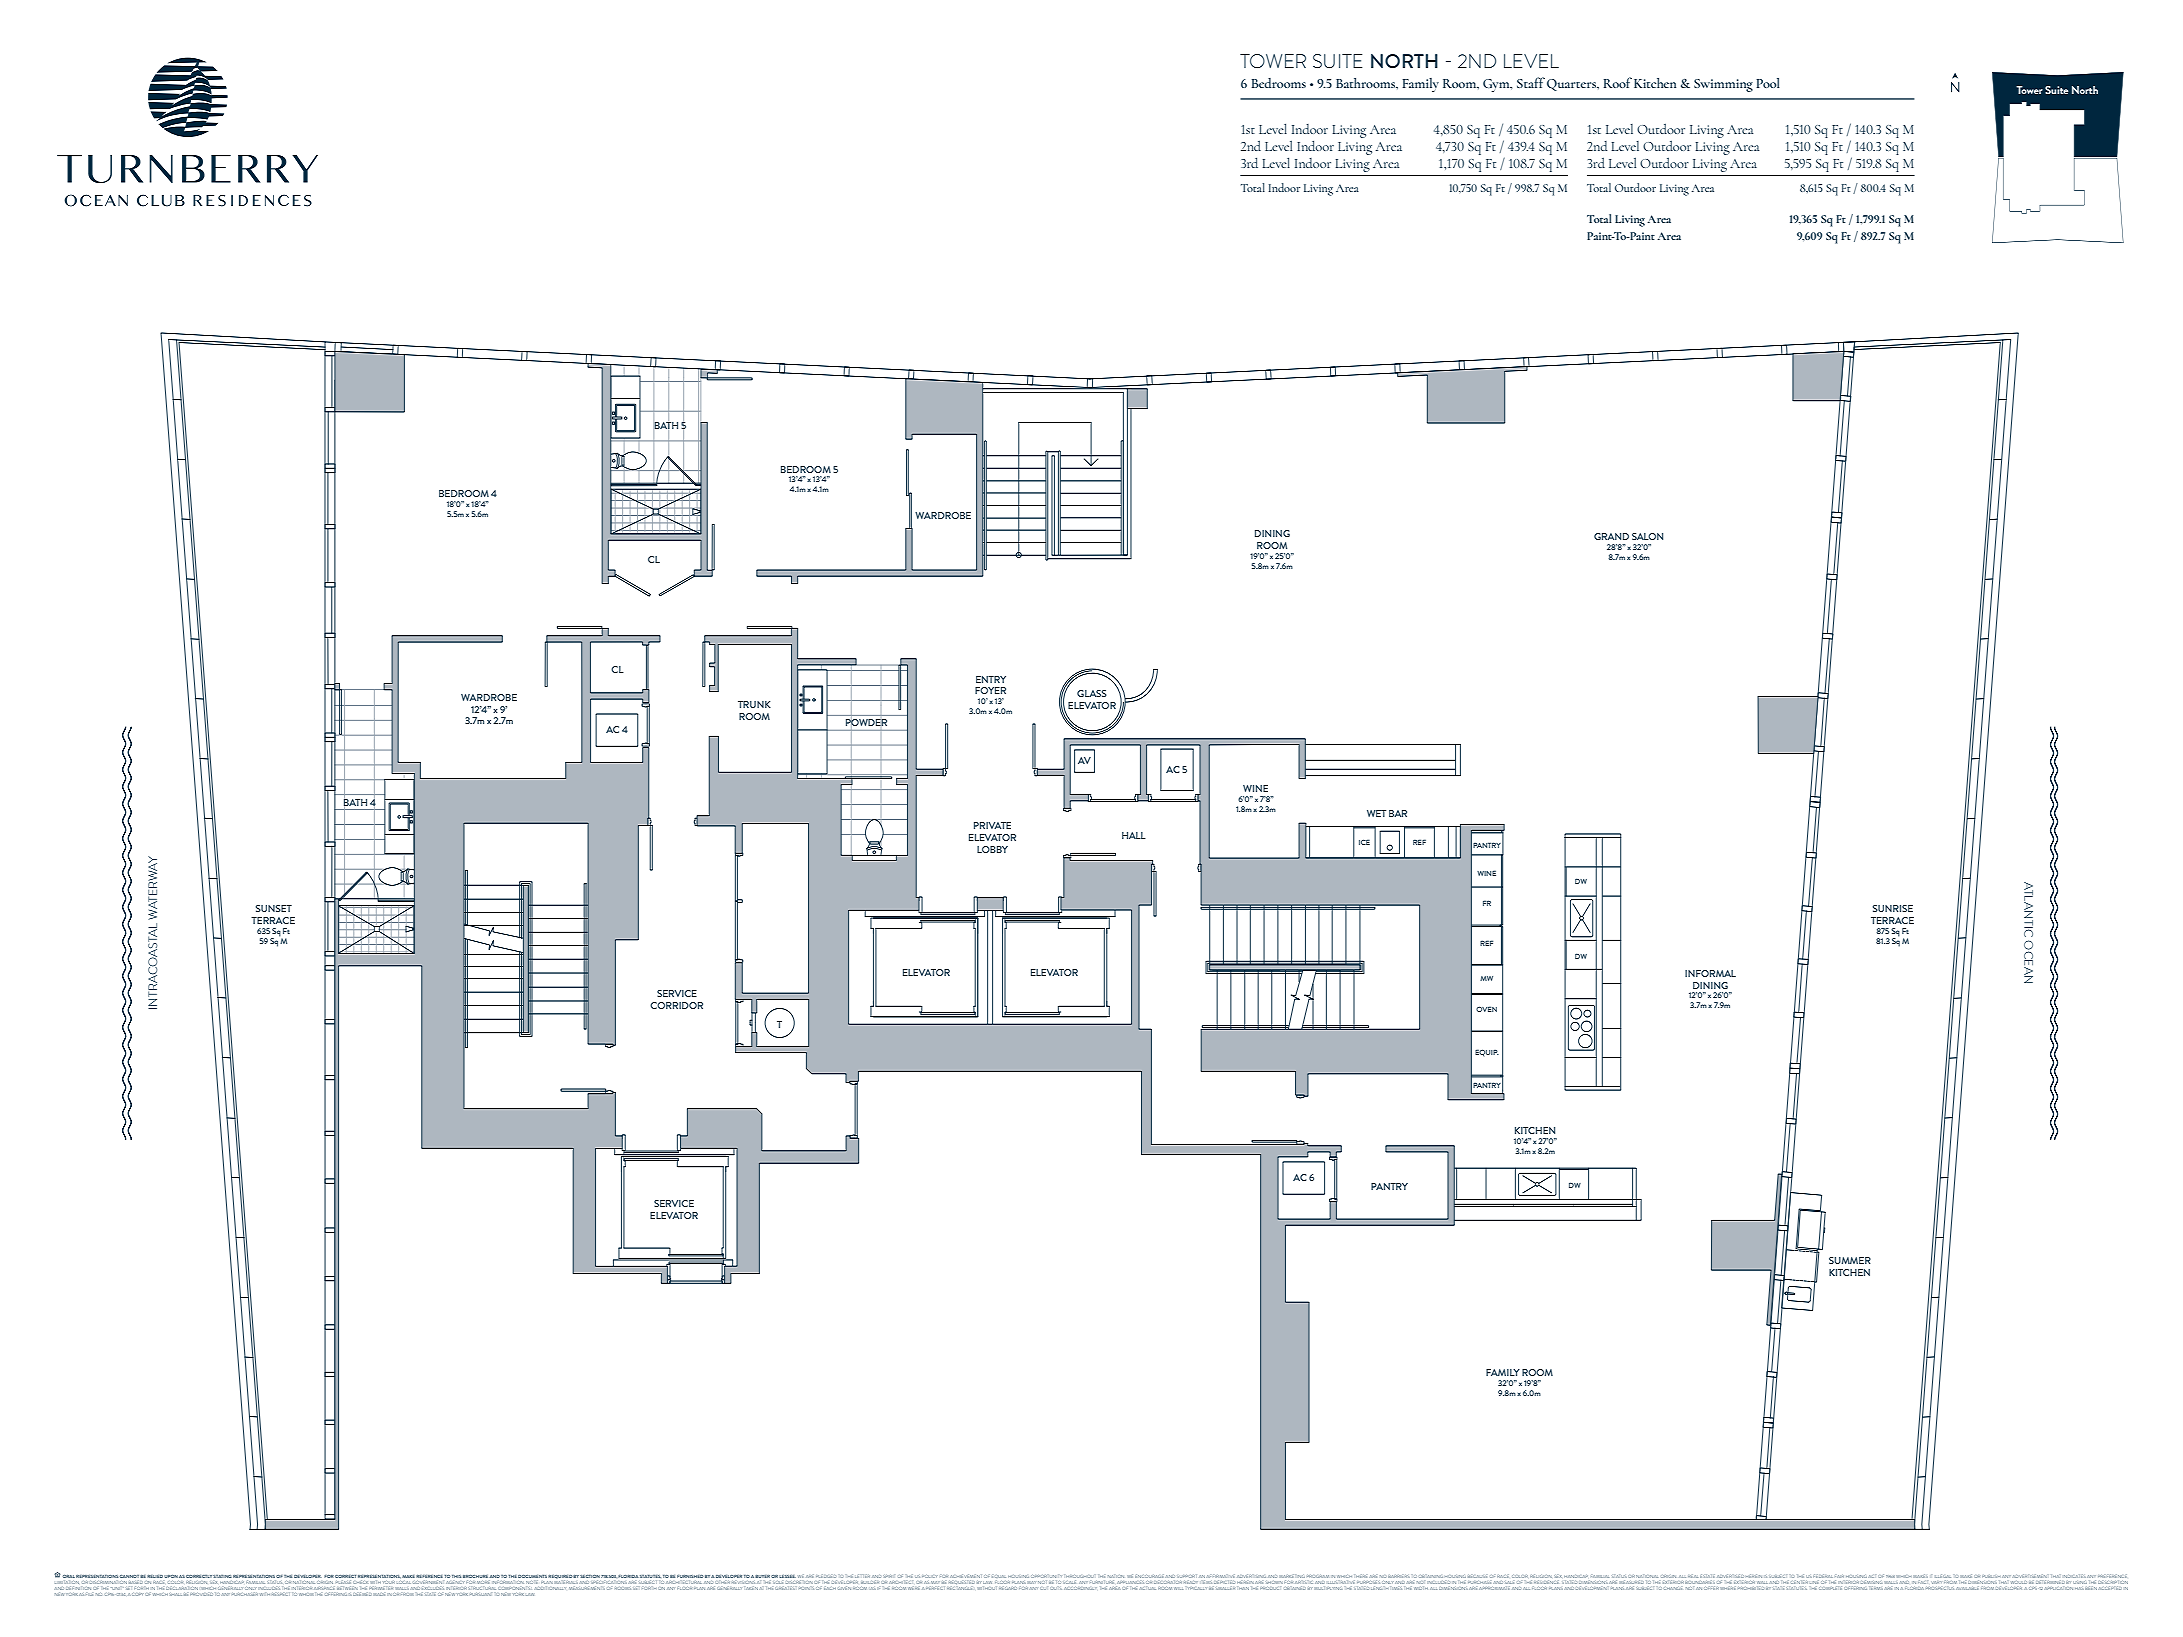 Image resolution: width=2183 pixels, height=1637 pixels. I want to click on Pool, so click(1768, 83).
